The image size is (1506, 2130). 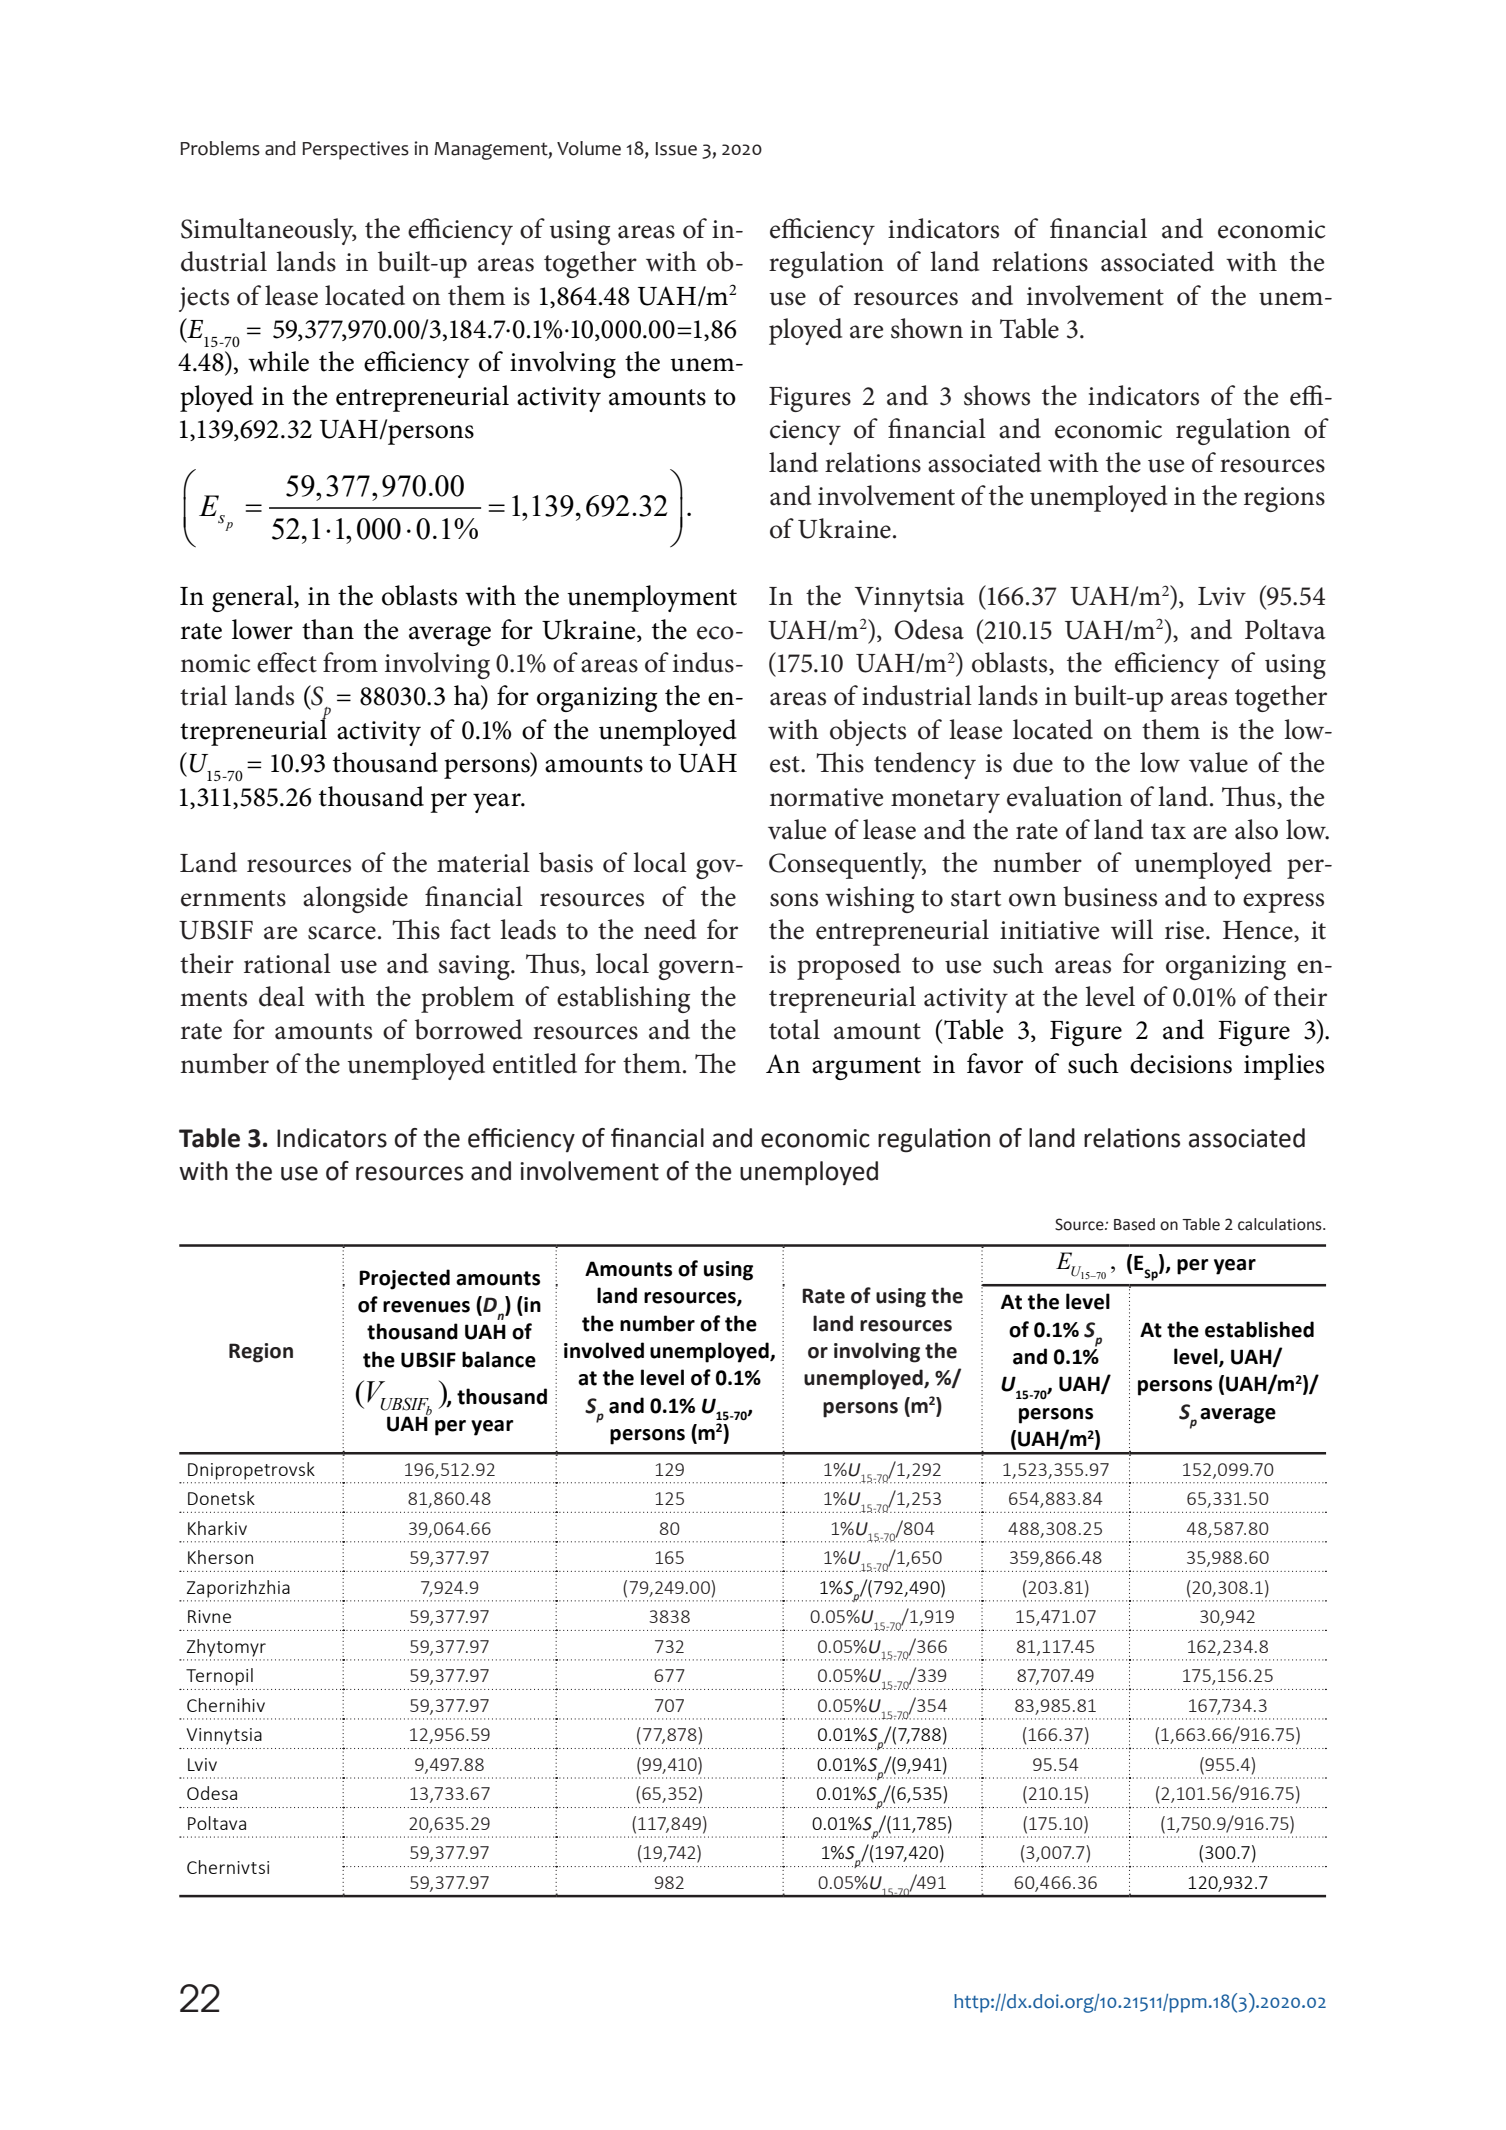 What do you see at coordinates (604, 1350) in the screenshot?
I see `involved` at bounding box center [604, 1350].
